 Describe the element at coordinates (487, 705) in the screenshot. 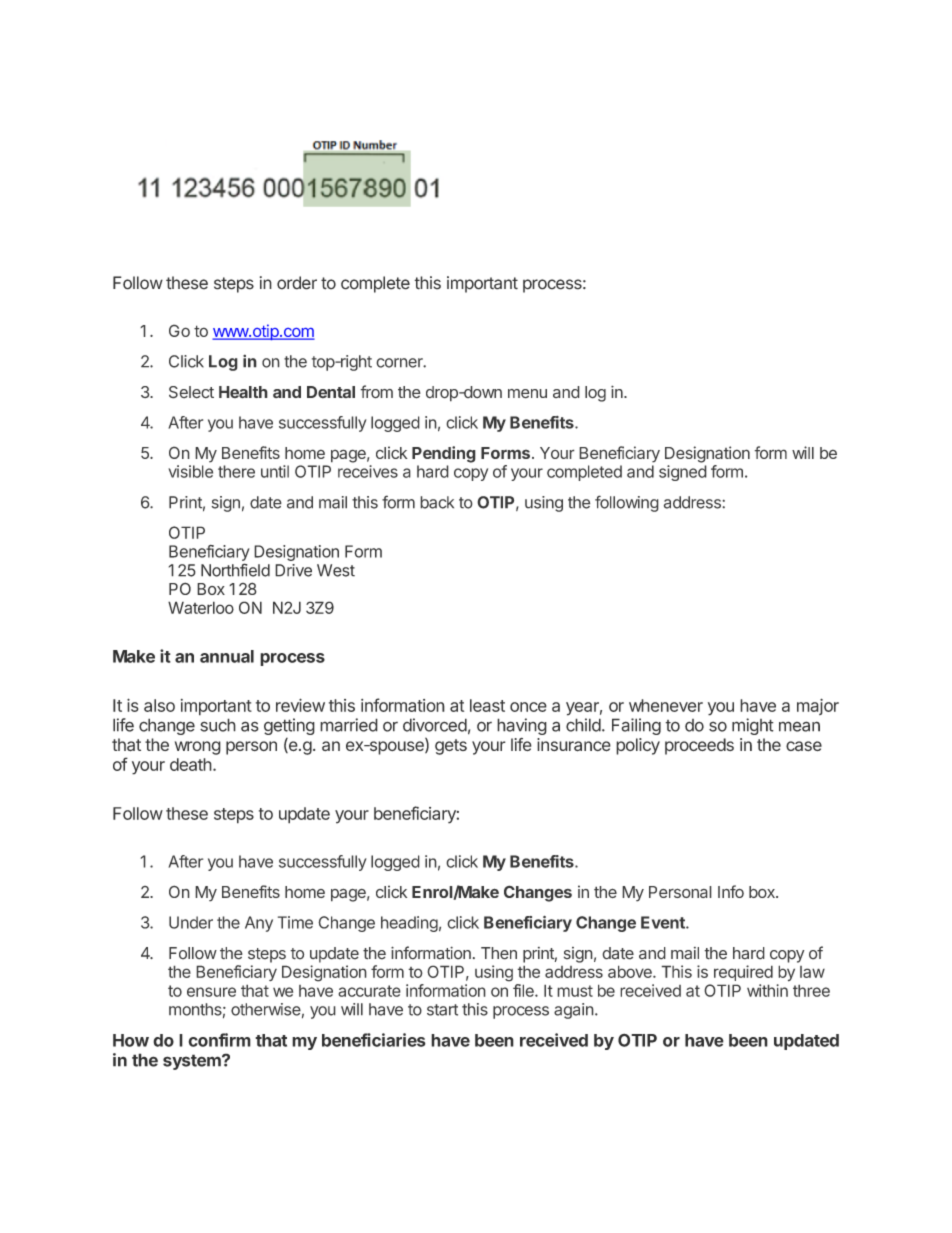

I see `least` at that location.
